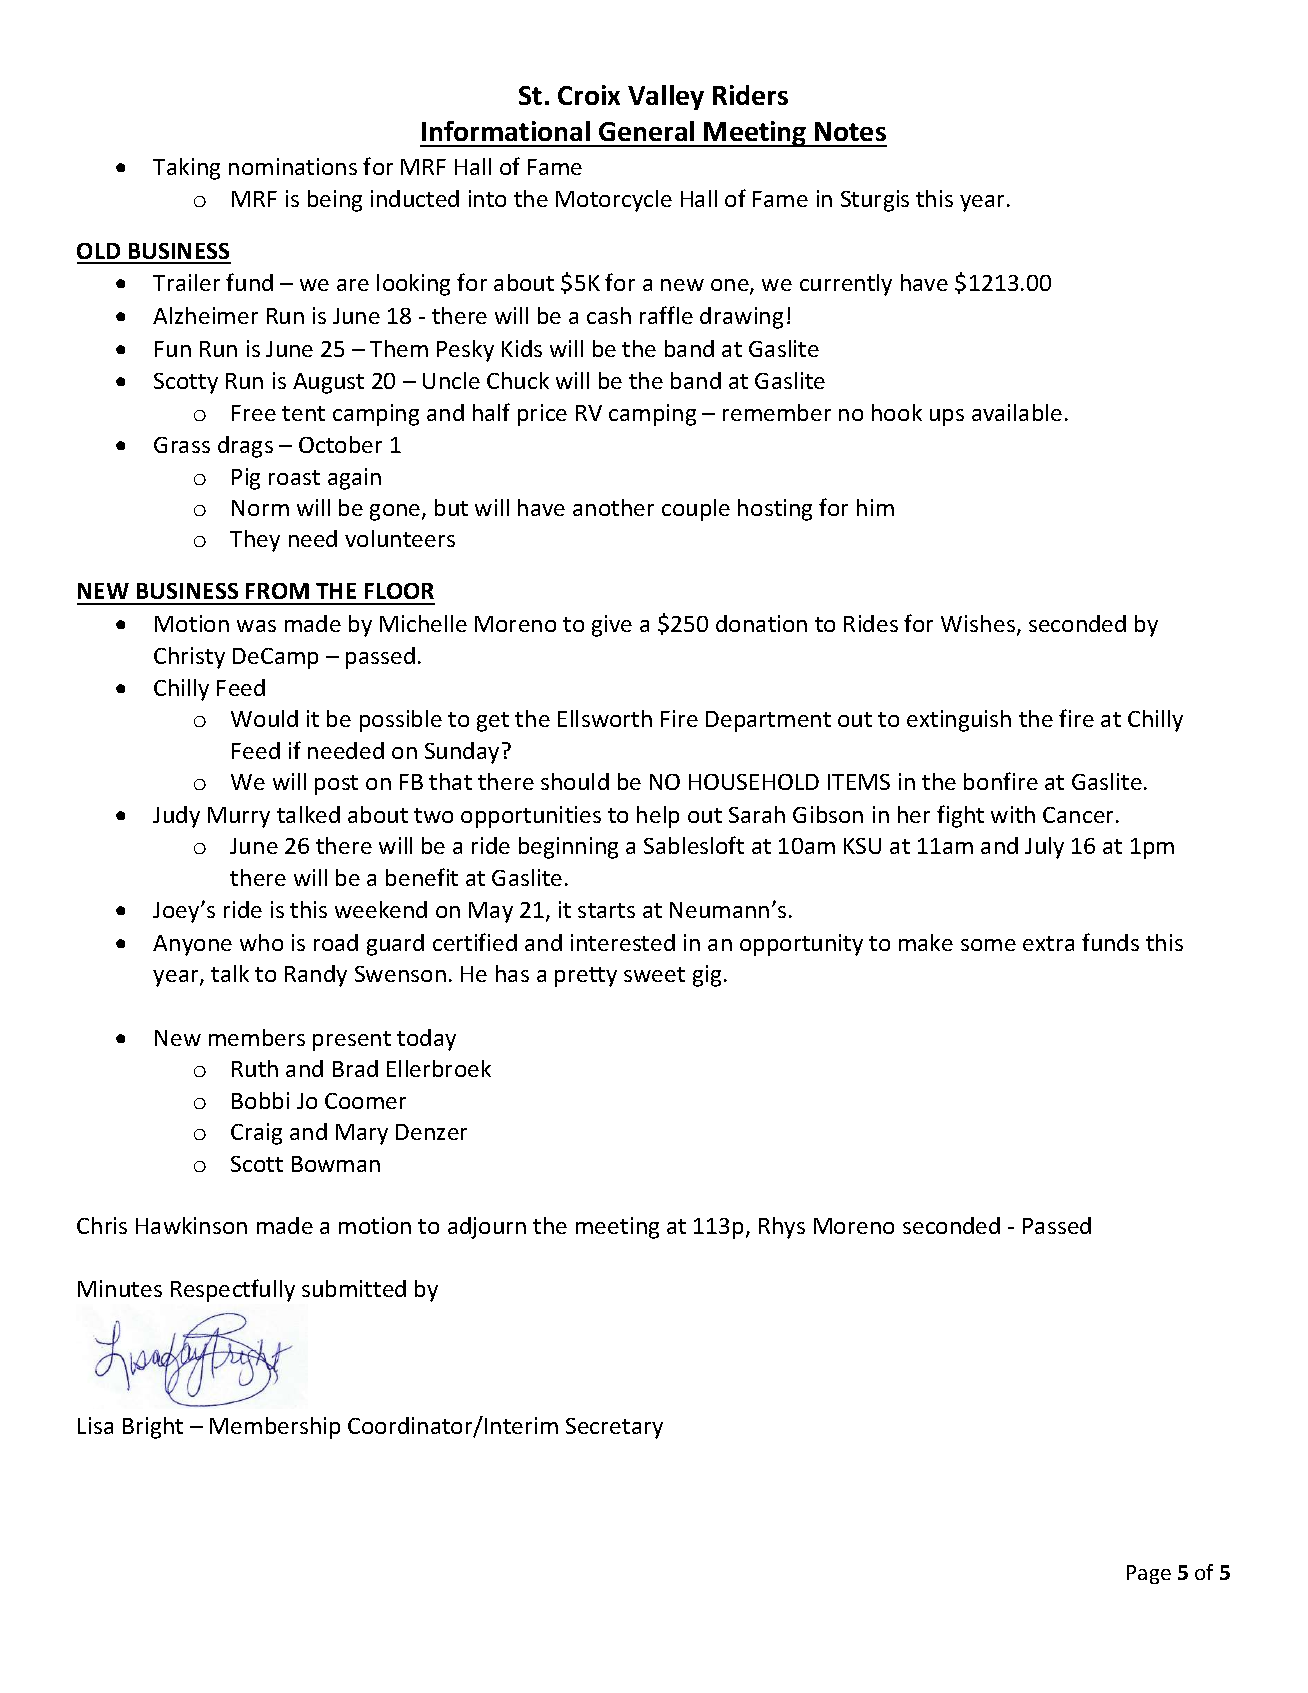 This screenshot has height=1693, width=1308. Describe the element at coordinates (875, 201) in the screenshot. I see `Sturgis` at that location.
